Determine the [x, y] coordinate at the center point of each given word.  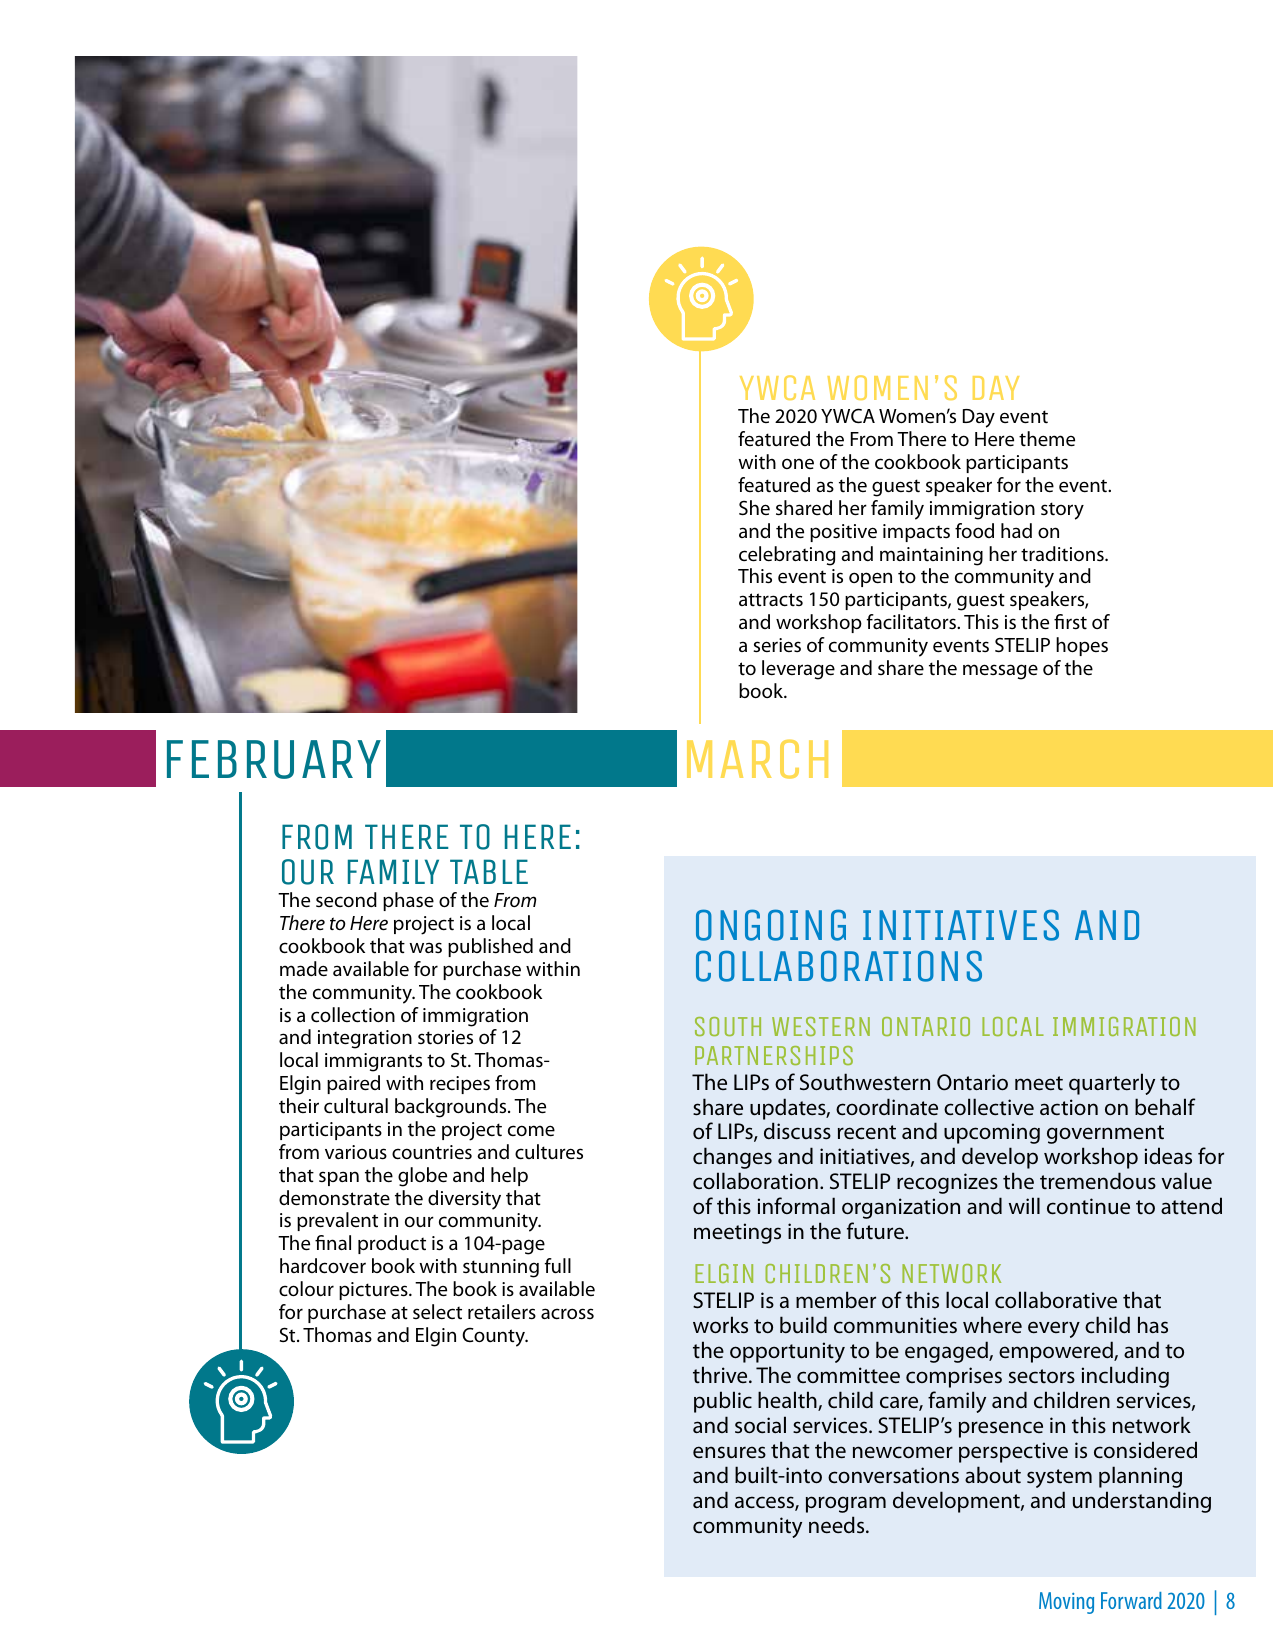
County [494, 1337]
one [798, 463]
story [1062, 511]
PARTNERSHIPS [774, 1055]
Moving [1066, 1603]
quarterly [1112, 1084]
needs [838, 1525]
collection [353, 1015]
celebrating [787, 556]
